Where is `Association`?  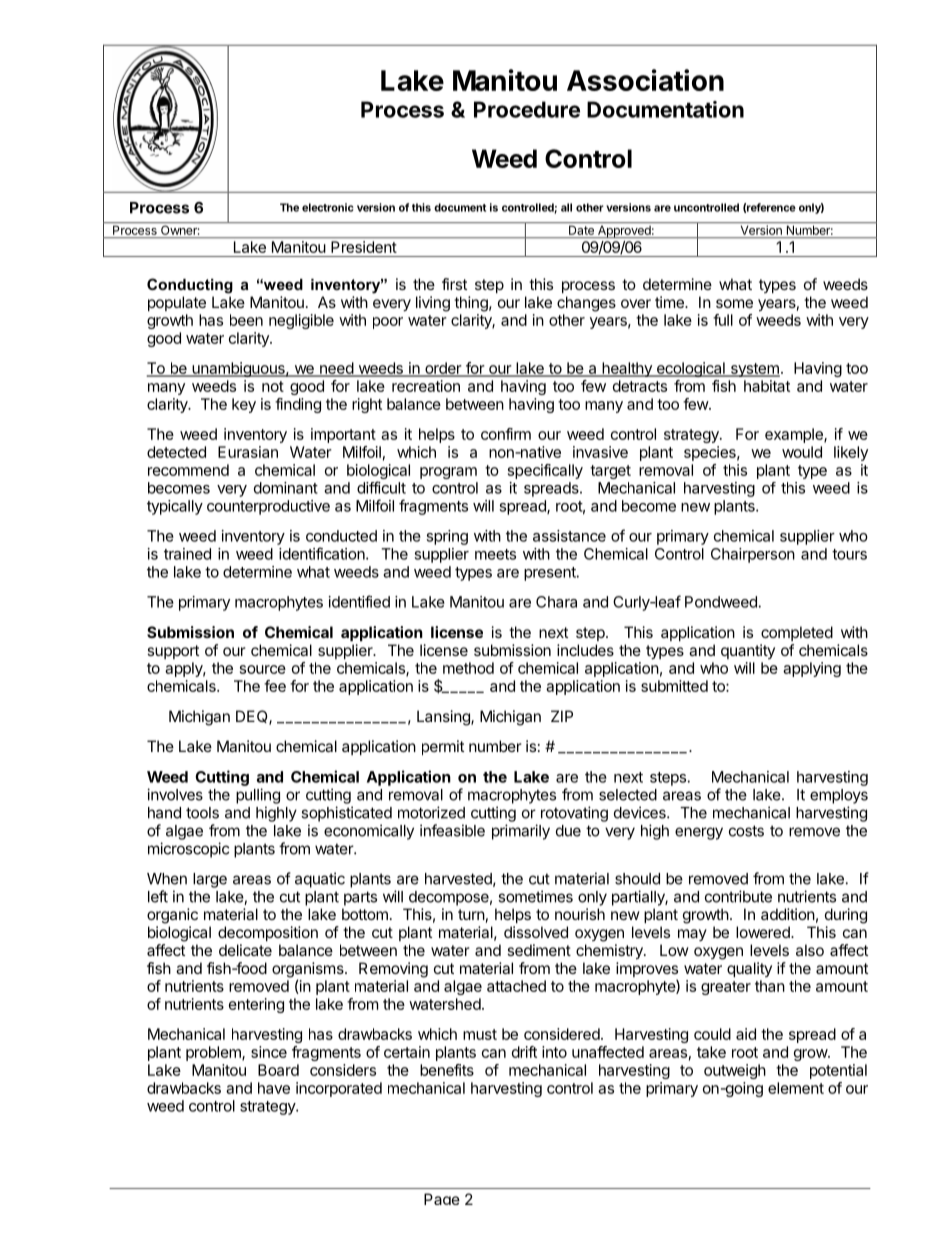
Association is located at coordinates (645, 80).
